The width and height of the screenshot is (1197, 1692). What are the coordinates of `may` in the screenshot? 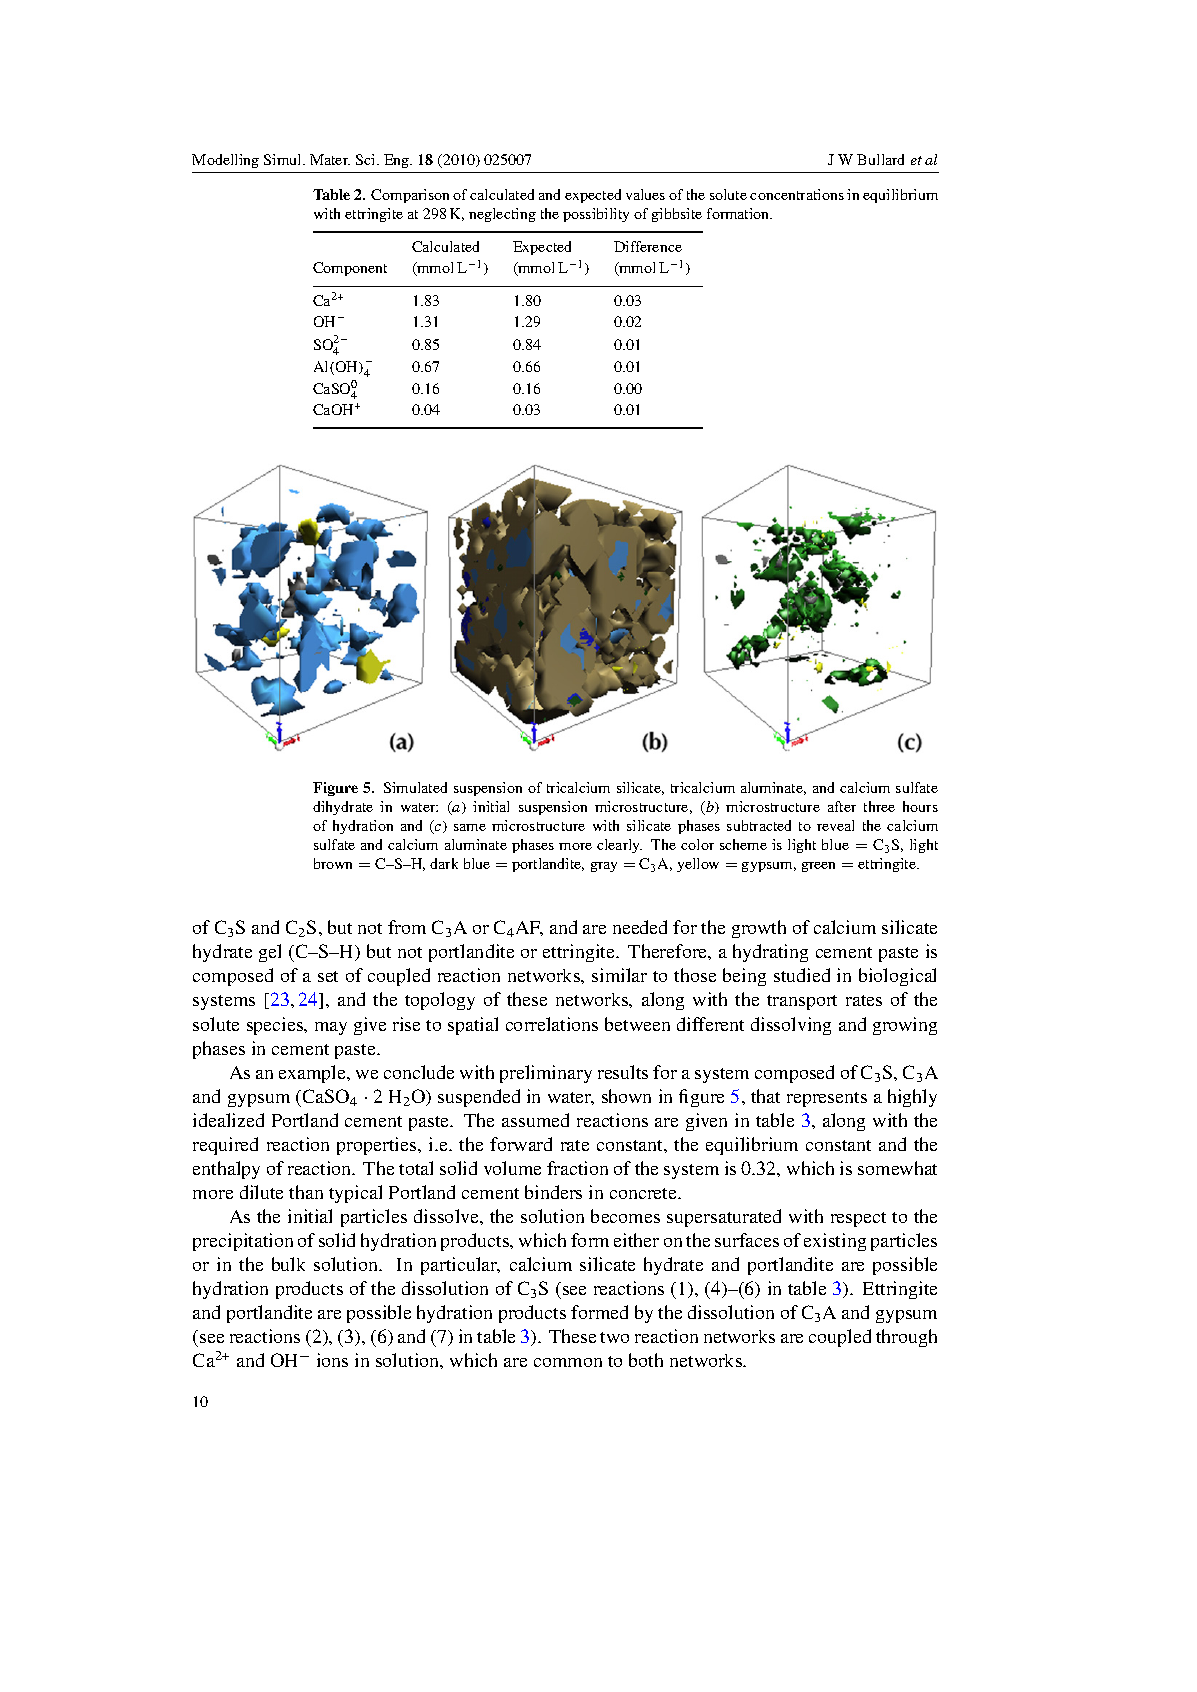 It's located at (331, 1028).
